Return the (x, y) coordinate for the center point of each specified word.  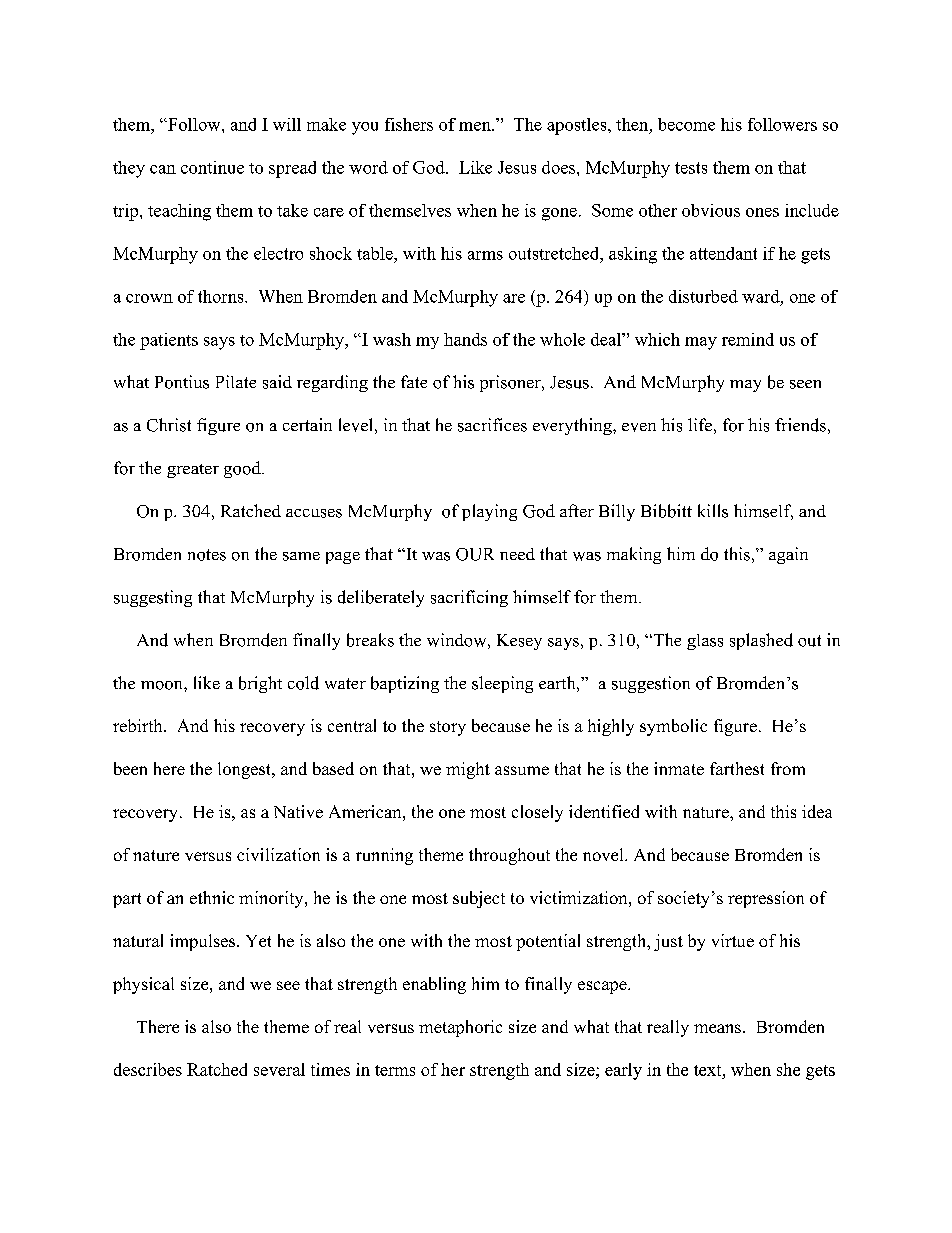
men (476, 126)
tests (691, 168)
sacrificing (469, 598)
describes (148, 1069)
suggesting (153, 598)
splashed (761, 641)
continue (212, 167)
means (717, 1028)
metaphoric (460, 1028)
